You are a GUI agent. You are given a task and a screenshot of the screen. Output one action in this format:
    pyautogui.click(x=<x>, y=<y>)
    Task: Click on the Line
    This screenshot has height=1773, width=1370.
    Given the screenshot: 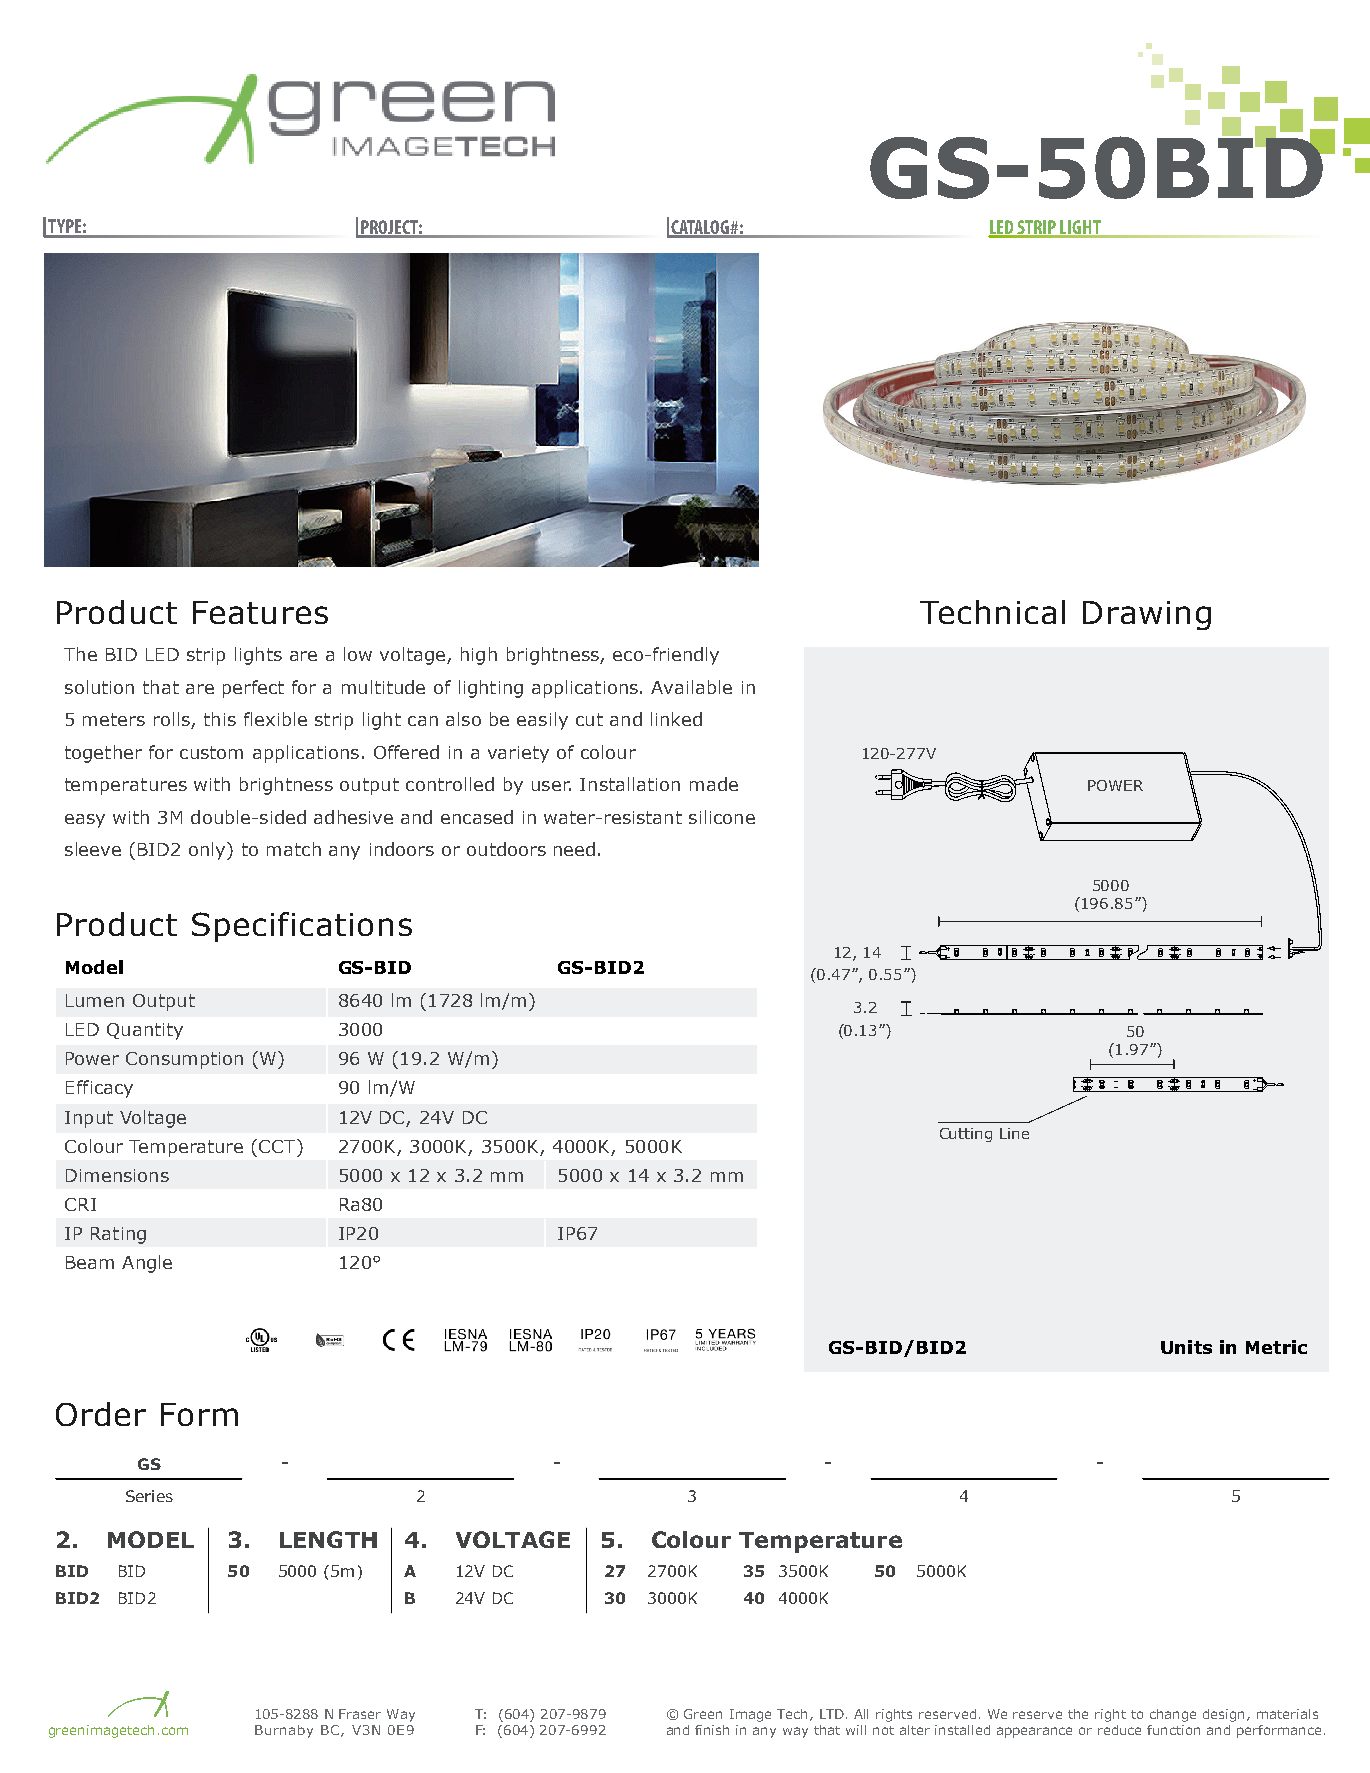 What is the action you would take?
    pyautogui.click(x=1014, y=1133)
